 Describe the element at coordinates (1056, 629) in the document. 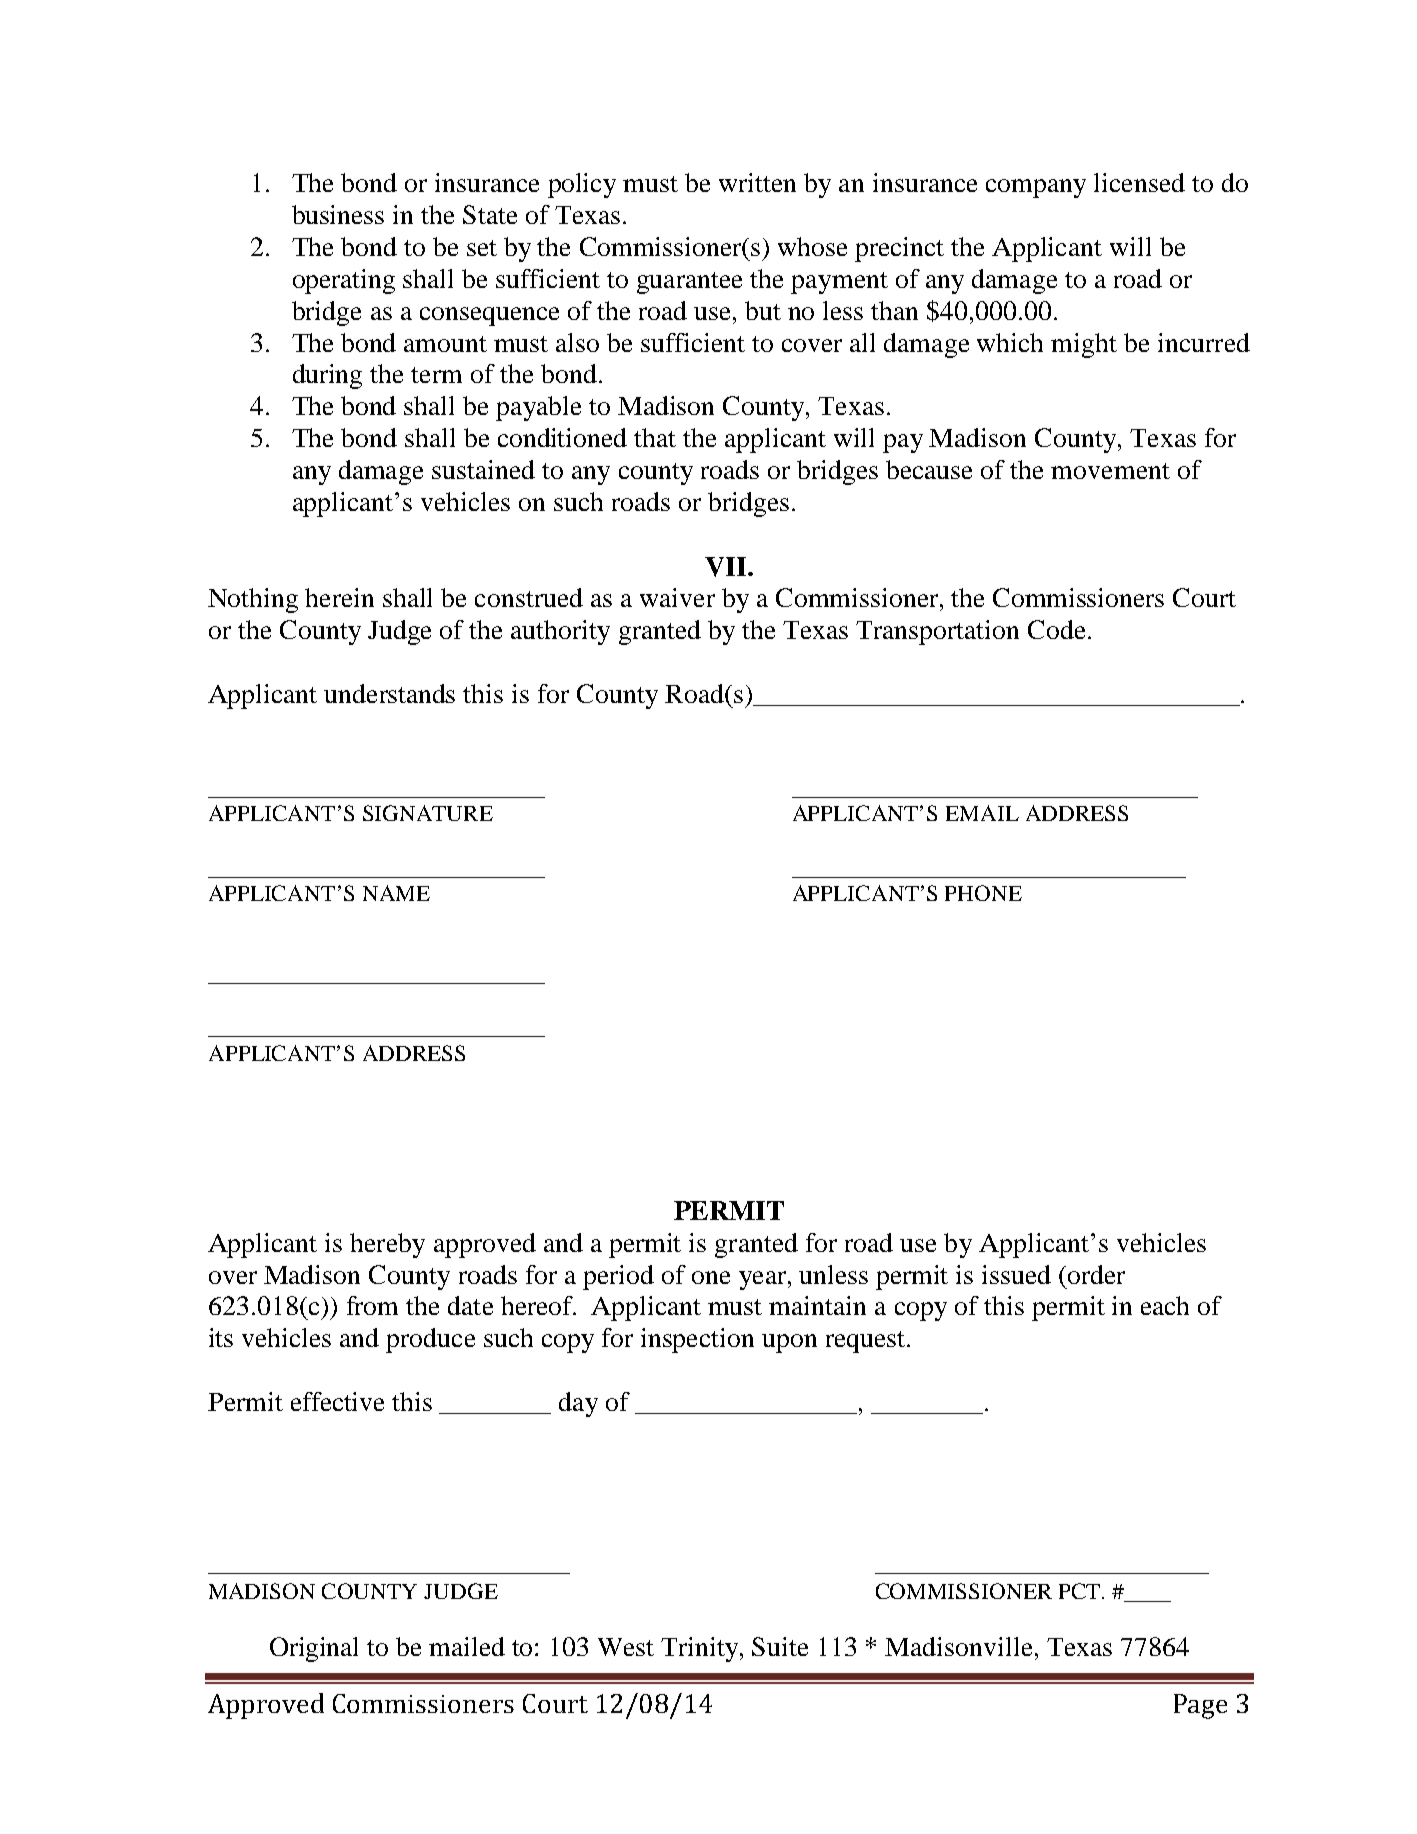

I see `Code` at that location.
